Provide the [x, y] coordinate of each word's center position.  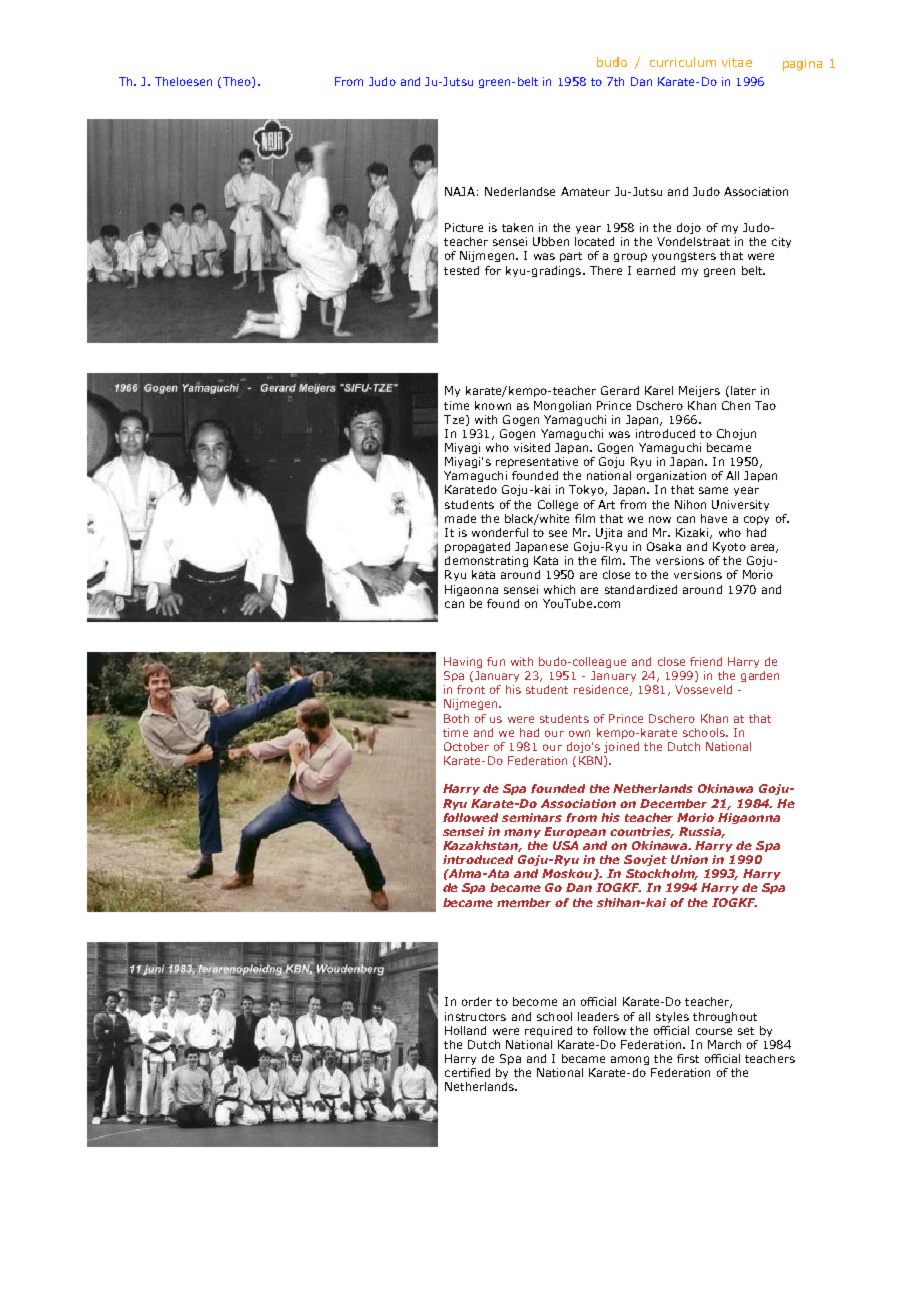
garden [760, 676]
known [493, 405]
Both [456, 718]
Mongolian [562, 406]
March [724, 1044]
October [466, 746]
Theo [236, 82]
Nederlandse [520, 191]
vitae [737, 62]
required [548, 1031]
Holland [465, 1030]
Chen [736, 405]
